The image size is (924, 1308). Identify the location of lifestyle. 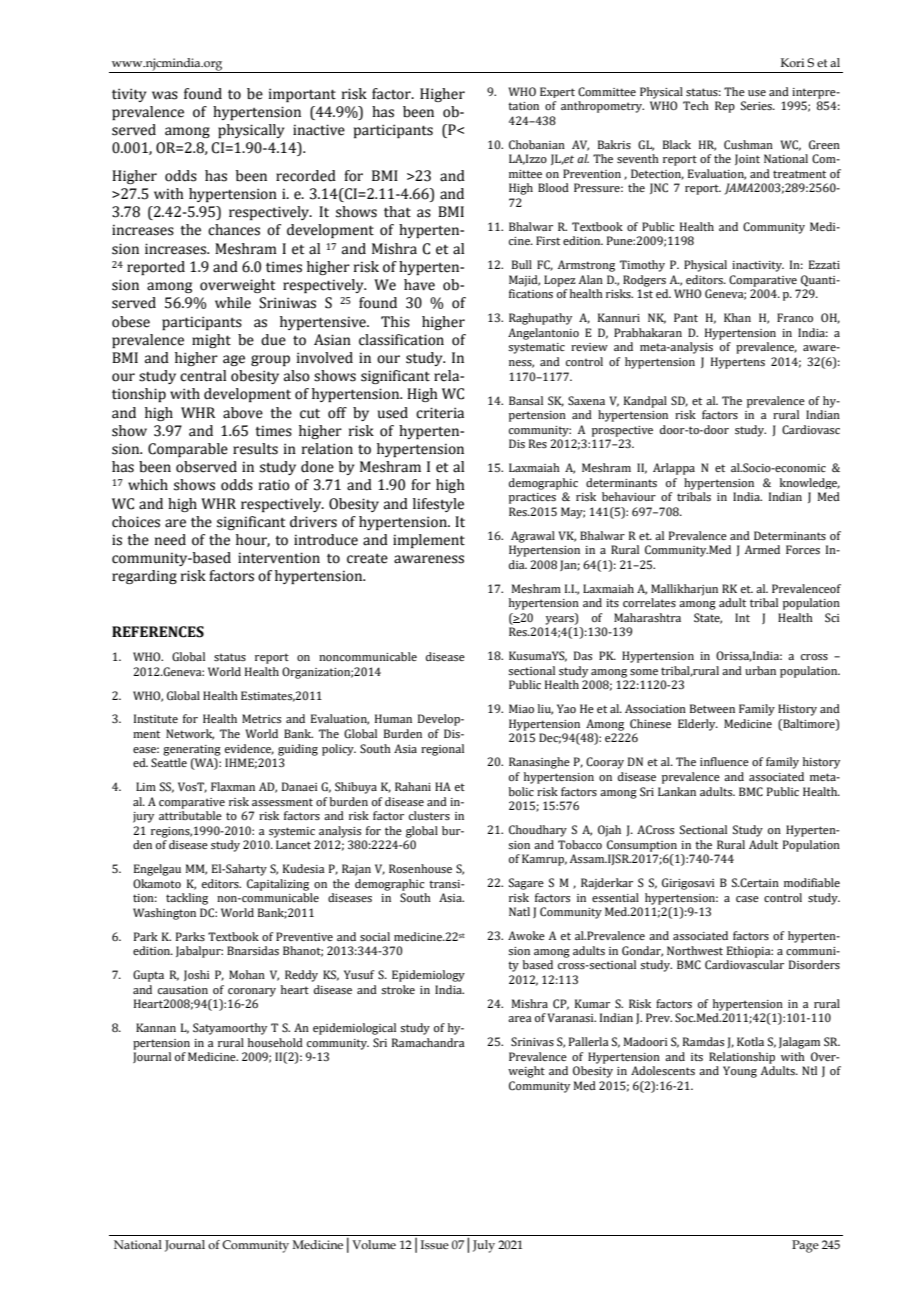
(438, 505).
